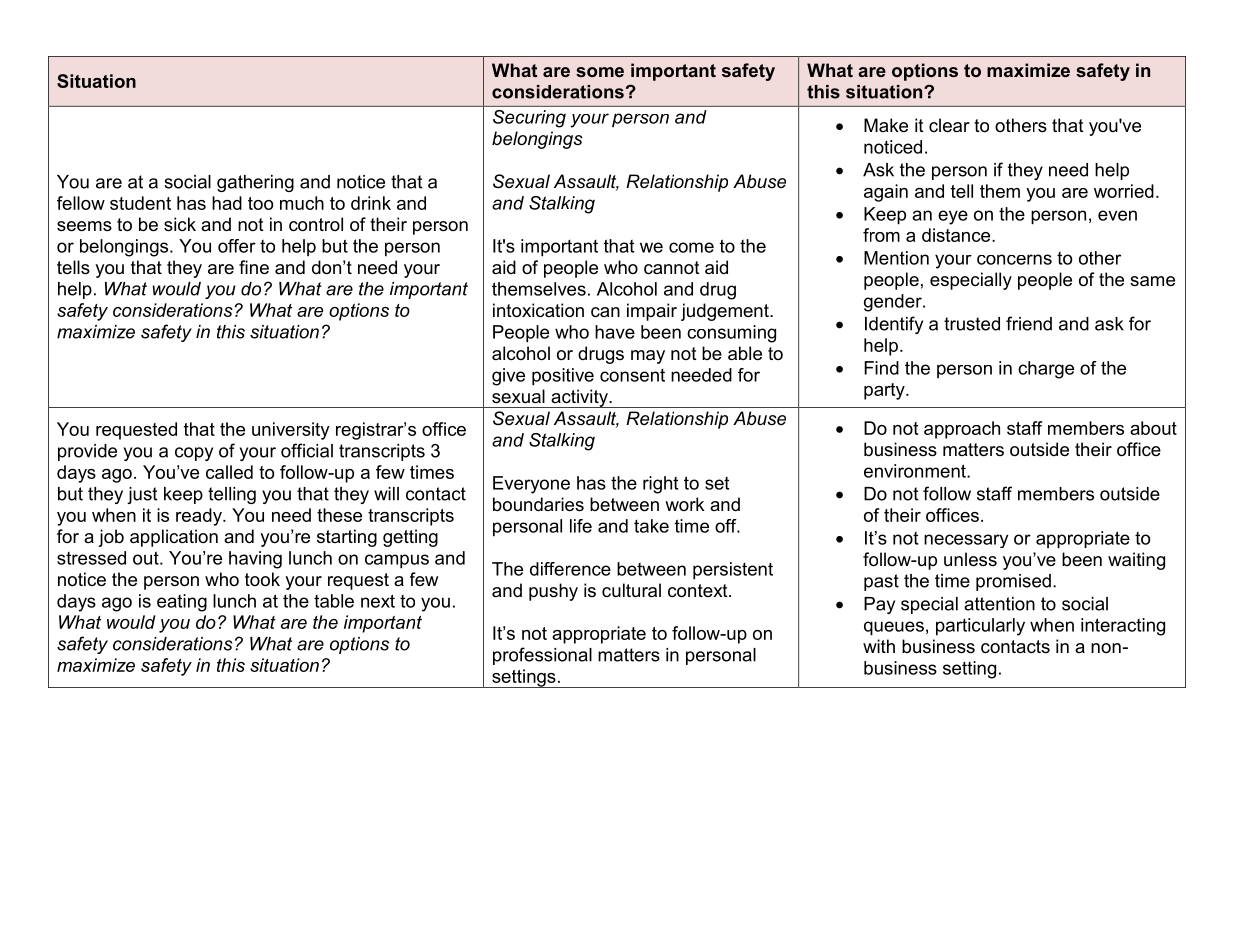  Describe the element at coordinates (291, 431) in the screenshot. I see `university` at that location.
